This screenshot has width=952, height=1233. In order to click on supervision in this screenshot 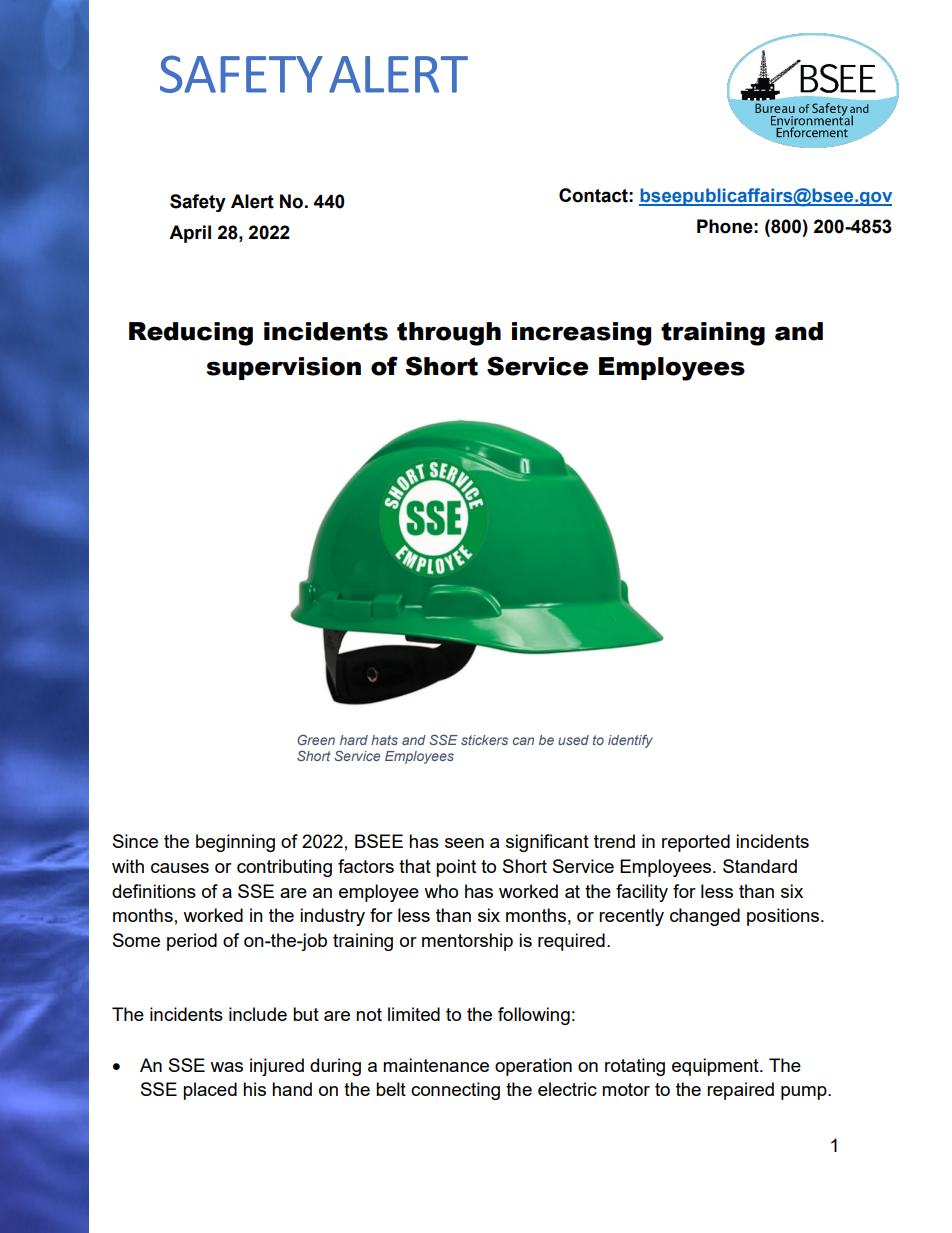, I will do `click(283, 368)`.
